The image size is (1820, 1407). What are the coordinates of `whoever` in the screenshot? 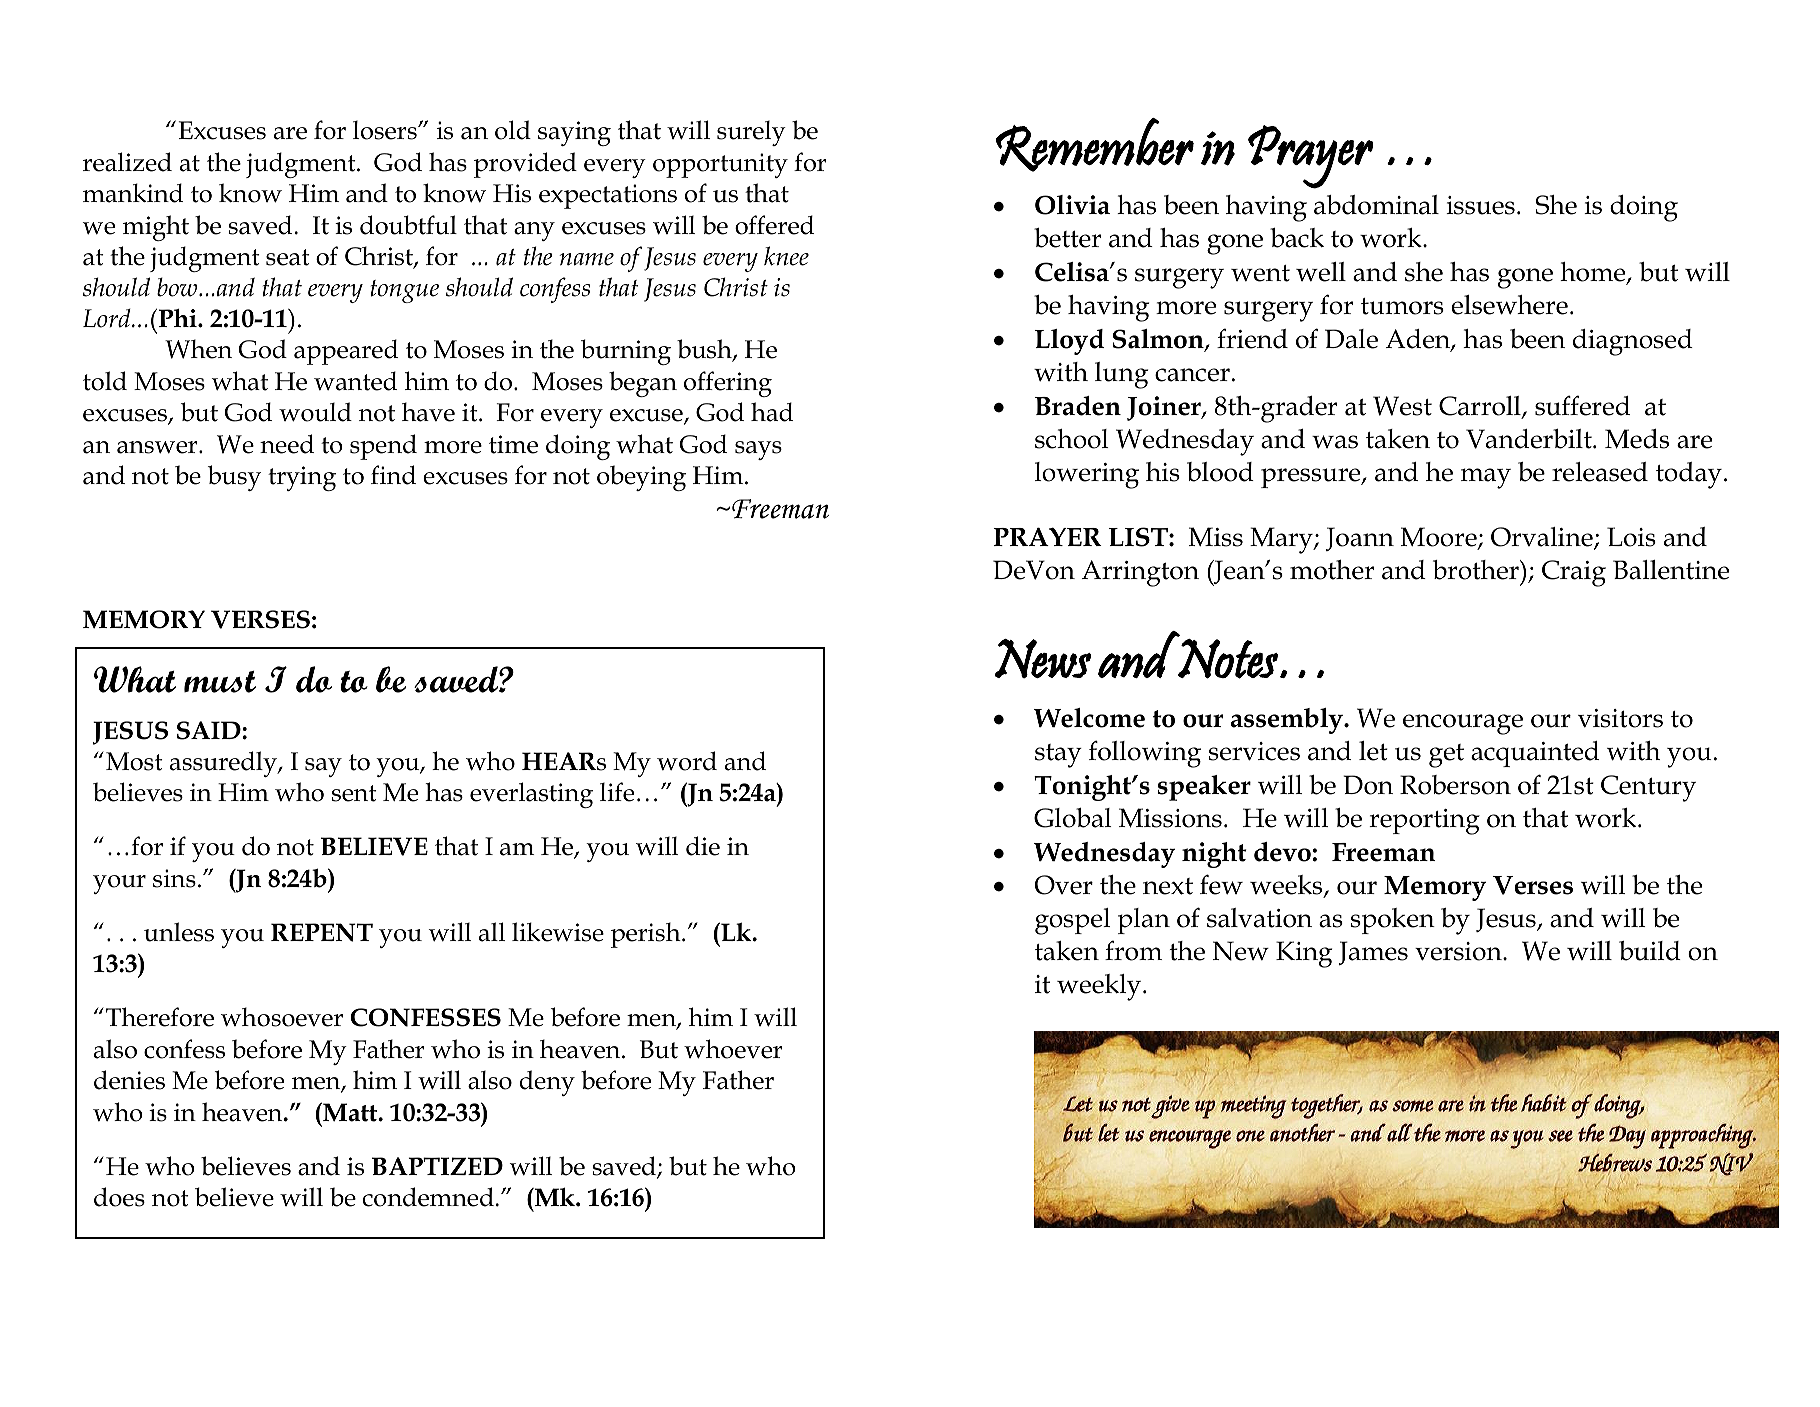 It's located at (733, 1049).
